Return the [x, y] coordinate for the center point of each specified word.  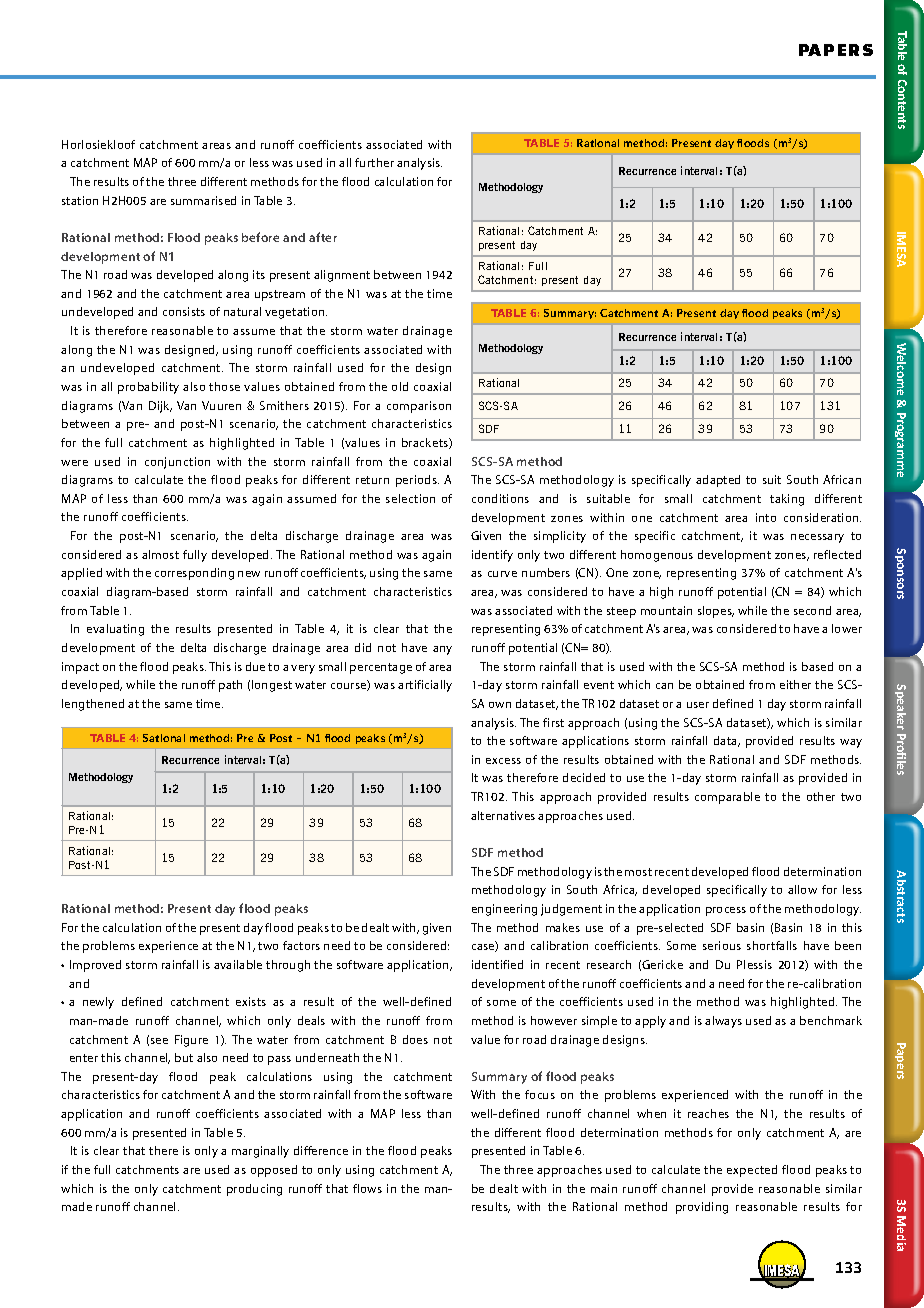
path [230, 686]
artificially [425, 686]
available [238, 964]
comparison [419, 407]
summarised [203, 200]
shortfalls [772, 945]
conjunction [177, 463]
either [795, 684]
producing [254, 1190]
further [374, 162]
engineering [504, 910]
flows [367, 1188]
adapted [718, 481]
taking [787, 500]
